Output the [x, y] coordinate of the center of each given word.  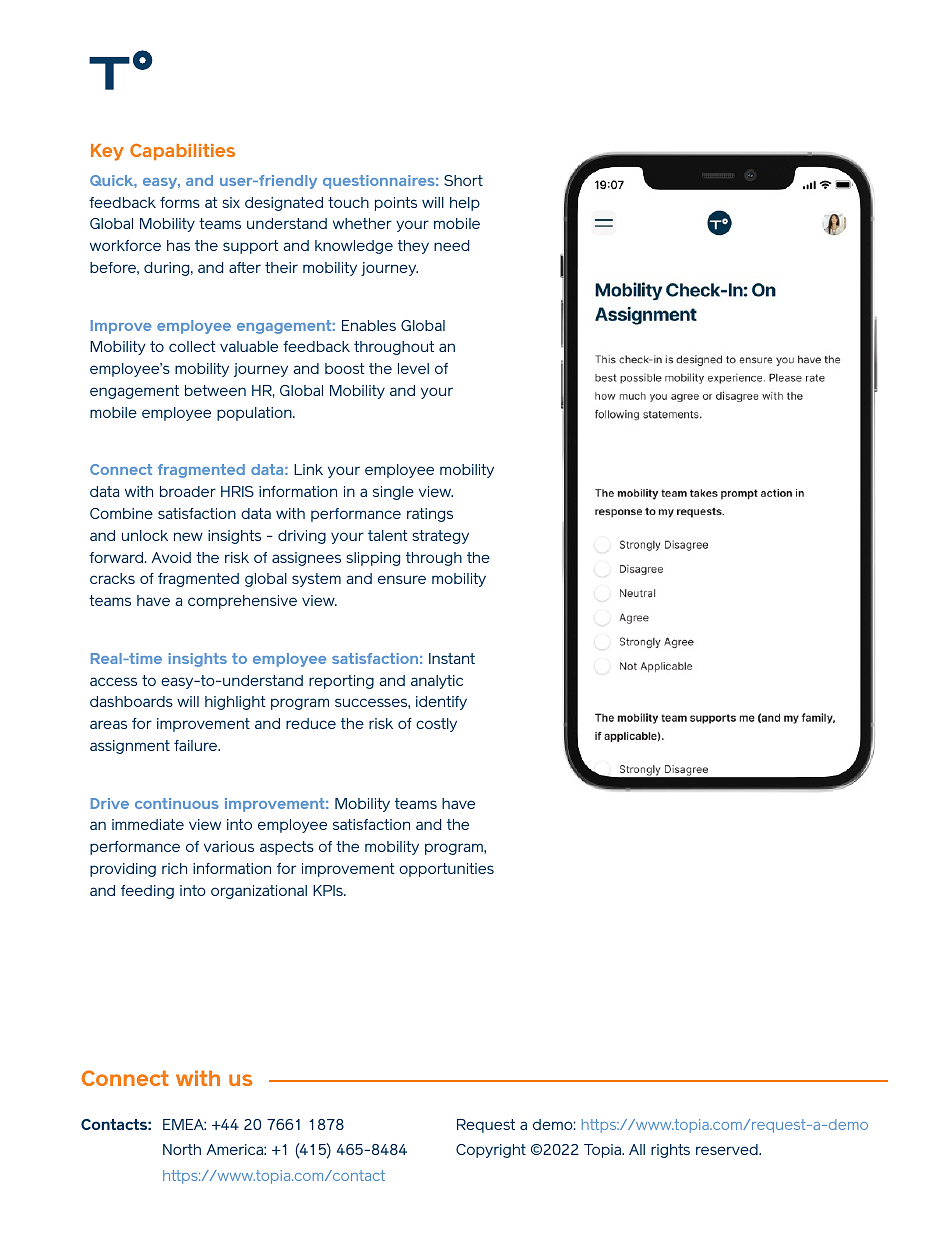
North [182, 1149]
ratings [430, 515]
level [413, 368]
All [637, 1149]
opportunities [446, 870]
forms [180, 202]
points [396, 204]
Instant [452, 658]
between [215, 390]
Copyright [491, 1151]
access [113, 681]
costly [436, 725]
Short [463, 180]
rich [174, 868]
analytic [437, 682]
